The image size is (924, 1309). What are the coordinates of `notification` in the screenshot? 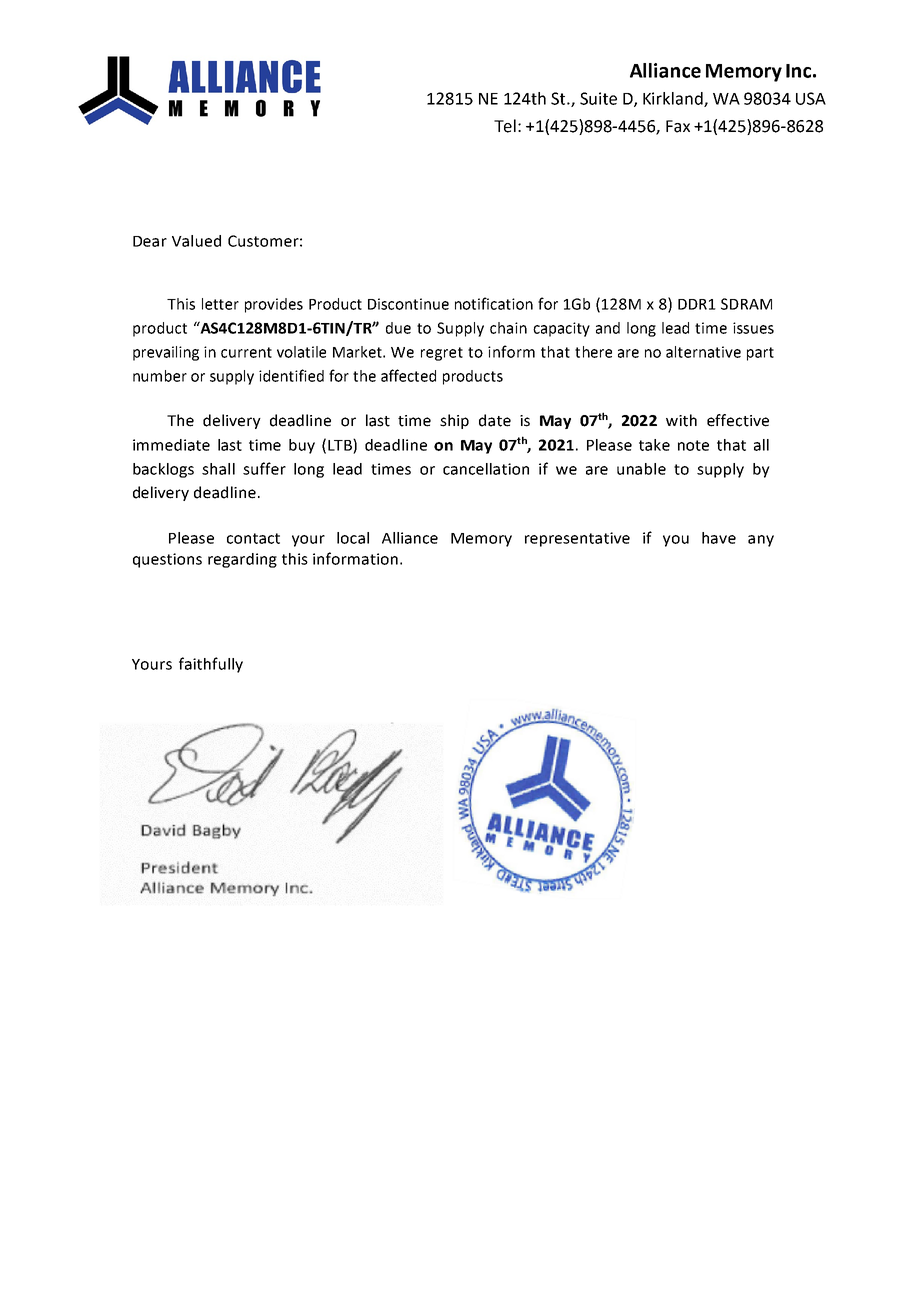 It's located at (494, 303).
